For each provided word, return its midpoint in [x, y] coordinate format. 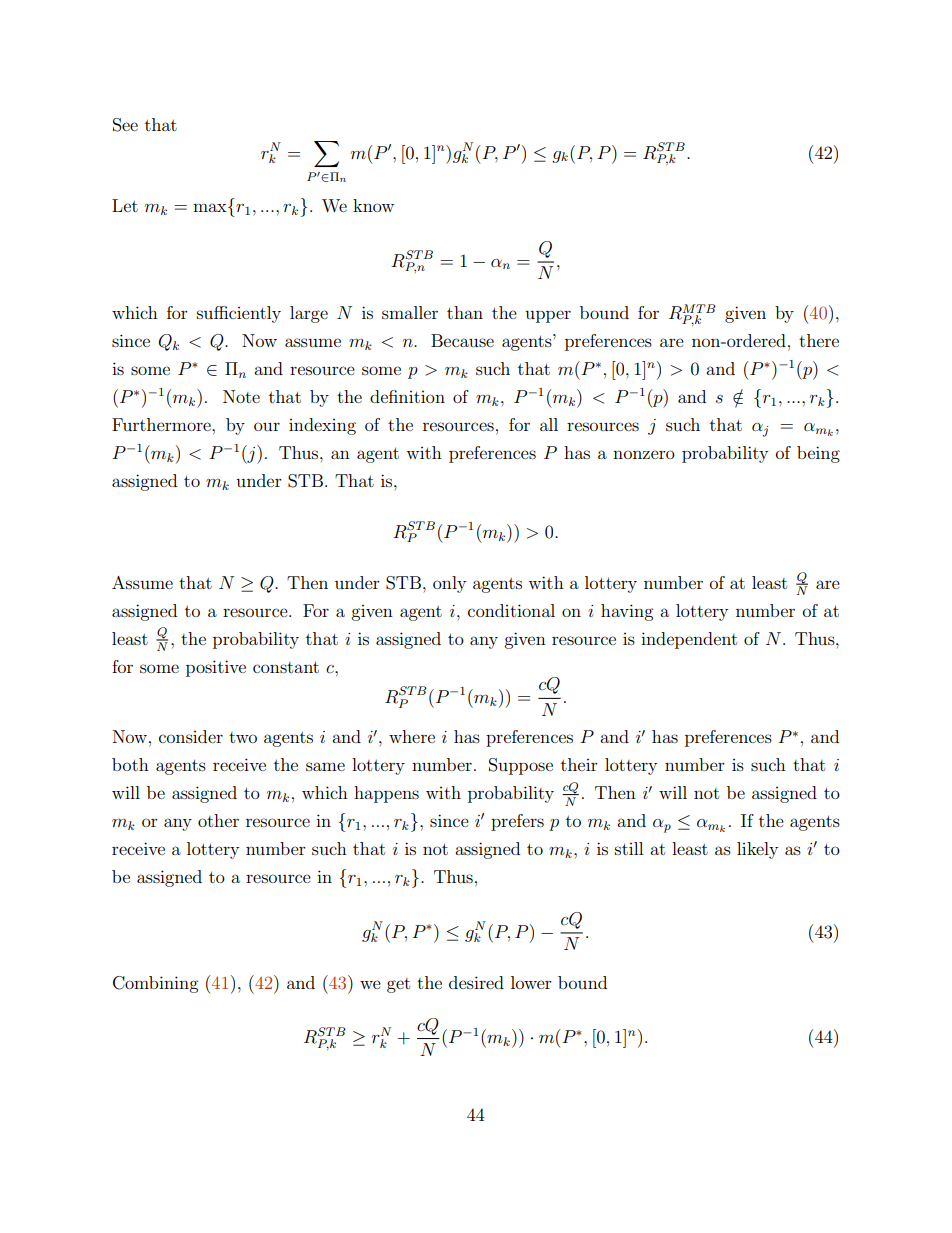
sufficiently [239, 314]
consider [191, 736]
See [125, 125]
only [449, 584]
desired [476, 982]
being [818, 454]
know [373, 205]
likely [757, 850]
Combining [155, 984]
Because [462, 340]
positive [216, 668]
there [819, 340]
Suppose [521, 766]
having [627, 612]
